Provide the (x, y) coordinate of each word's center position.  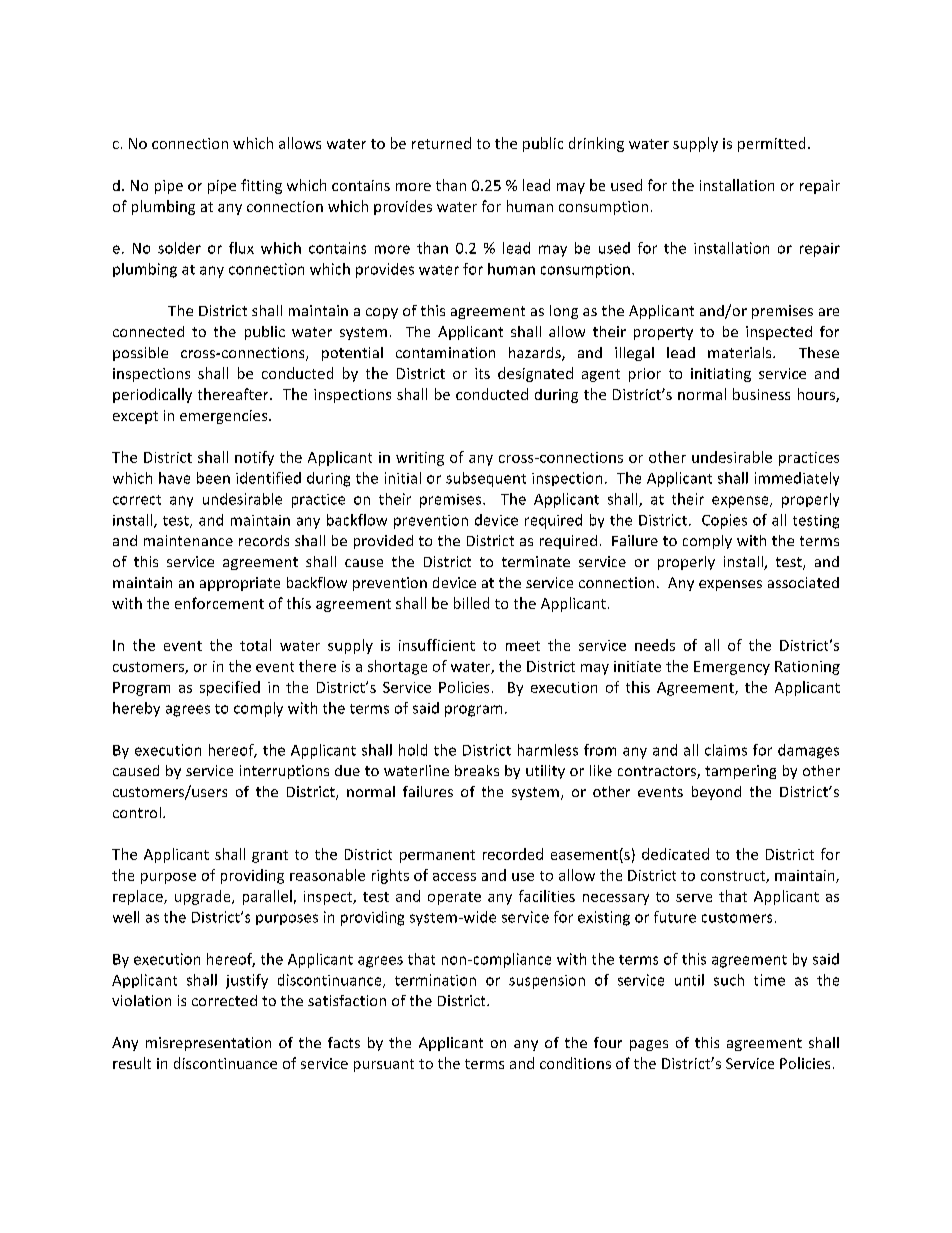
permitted (771, 144)
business (761, 394)
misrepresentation (208, 1044)
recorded (513, 854)
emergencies (225, 417)
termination (435, 980)
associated (803, 582)
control (137, 812)
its (482, 373)
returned (441, 143)
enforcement (219, 603)
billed (471, 603)
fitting (261, 186)
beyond (716, 793)
